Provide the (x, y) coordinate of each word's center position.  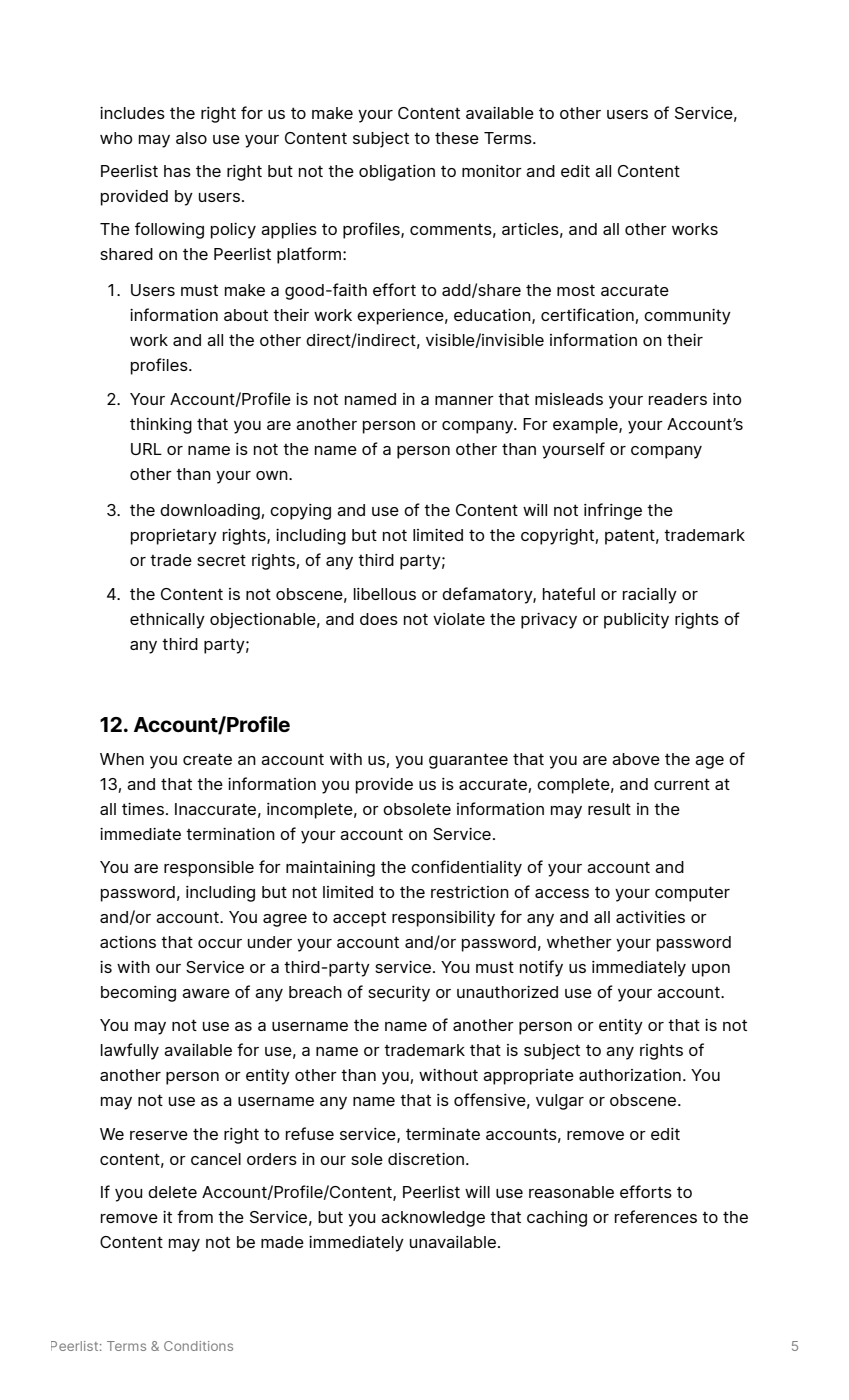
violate (459, 619)
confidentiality (466, 868)
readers (678, 399)
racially (650, 596)
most (576, 290)
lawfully (130, 1051)
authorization (630, 1075)
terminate (443, 1134)
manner (464, 400)
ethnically (167, 621)
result (609, 809)
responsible (209, 869)
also (191, 138)
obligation (397, 173)
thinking (161, 426)
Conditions (198, 1346)
